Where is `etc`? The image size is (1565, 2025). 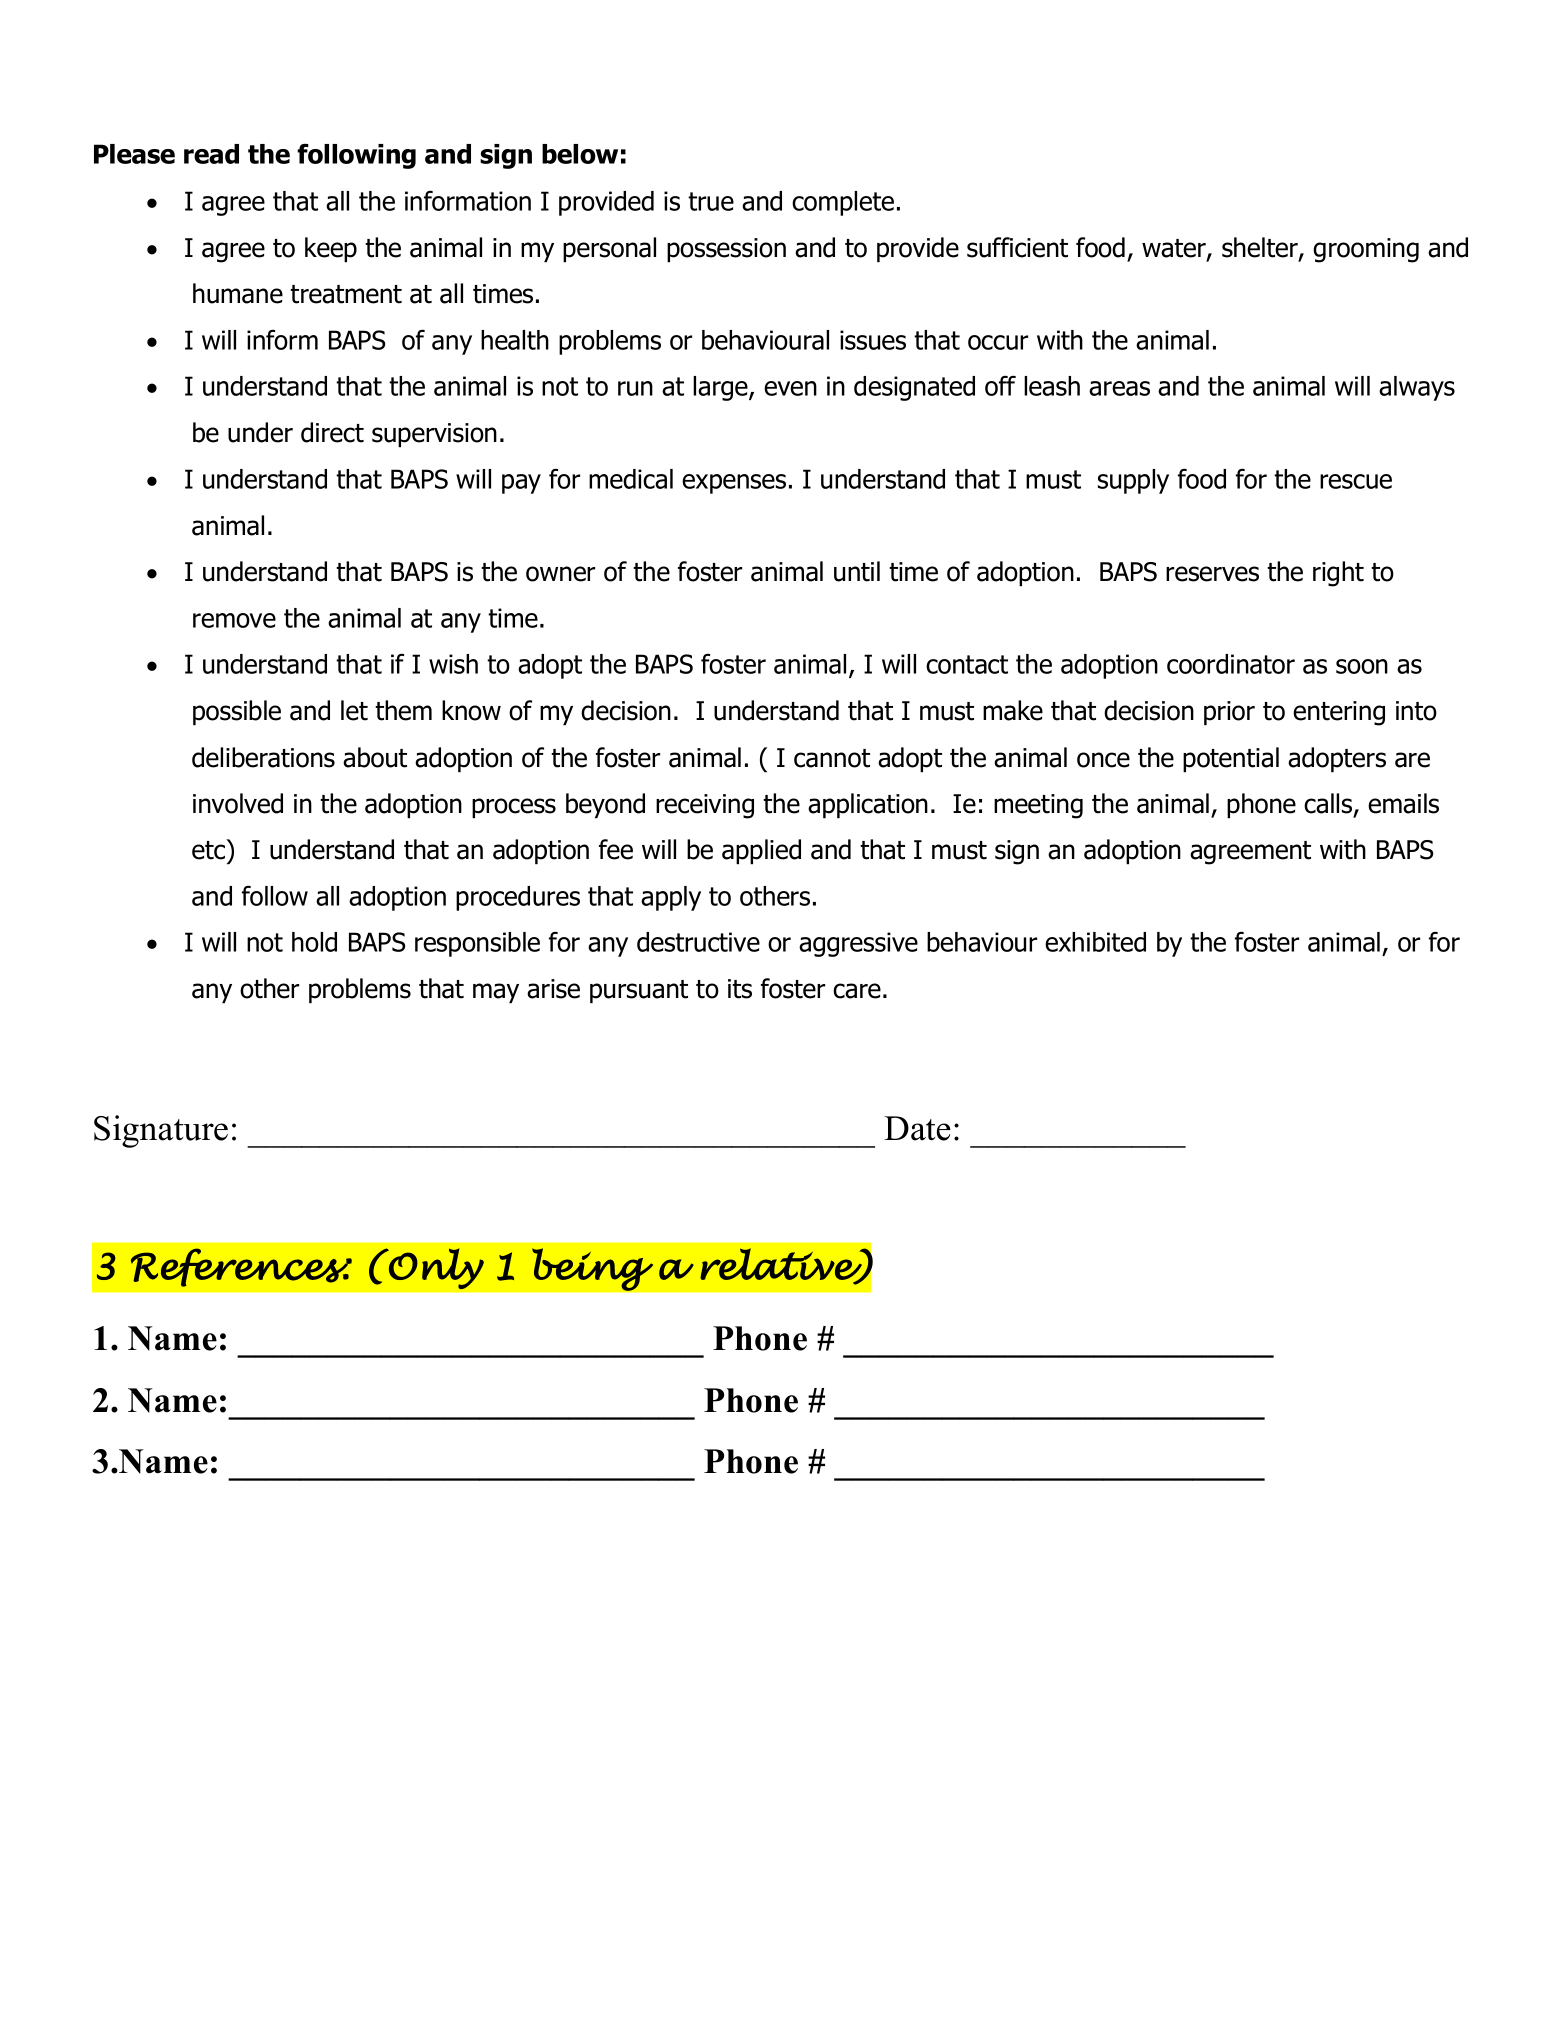
etc is located at coordinates (210, 849).
